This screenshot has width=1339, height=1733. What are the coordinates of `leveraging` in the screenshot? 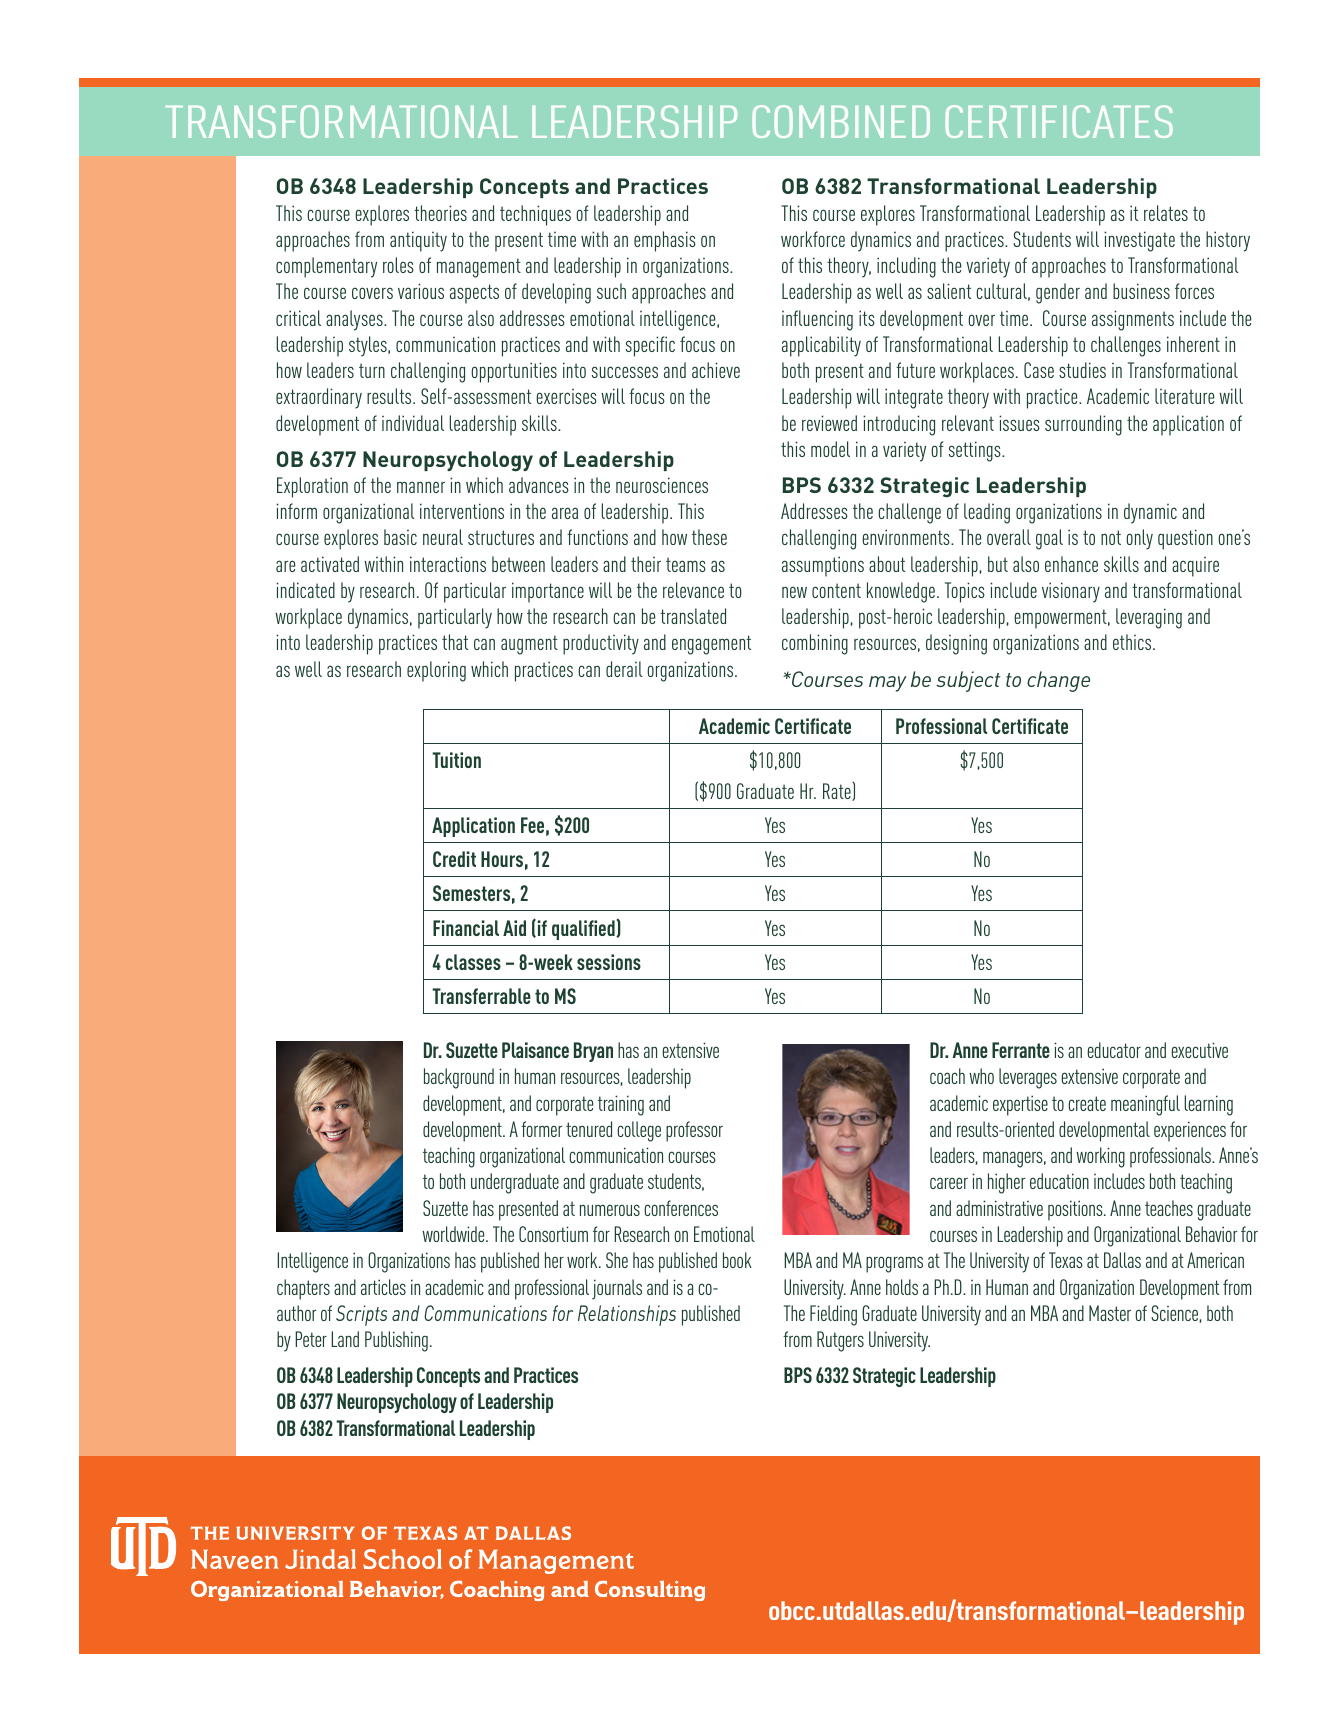 It's located at (1149, 618).
